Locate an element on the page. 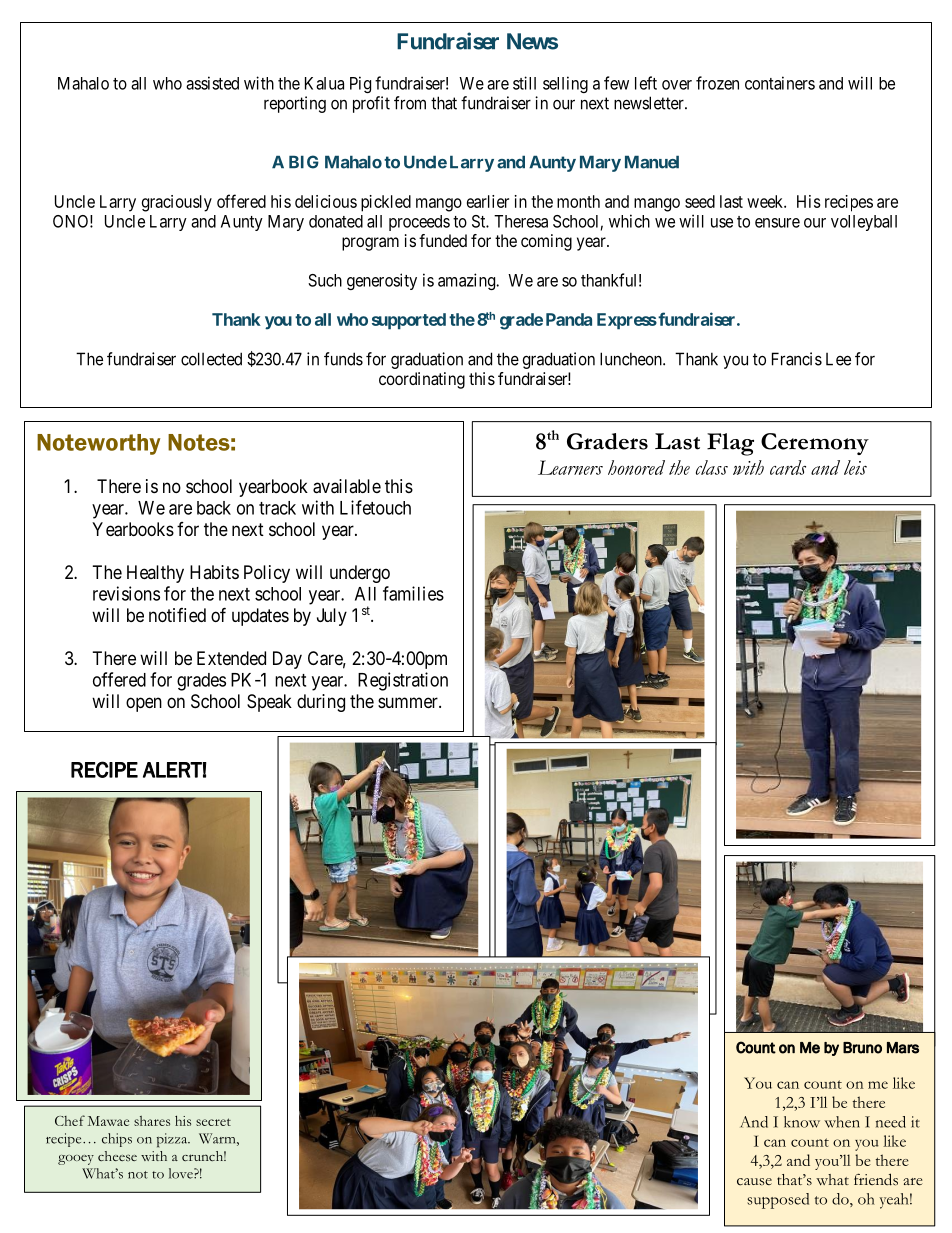 The image size is (952, 1233). containers is located at coordinates (780, 83).
